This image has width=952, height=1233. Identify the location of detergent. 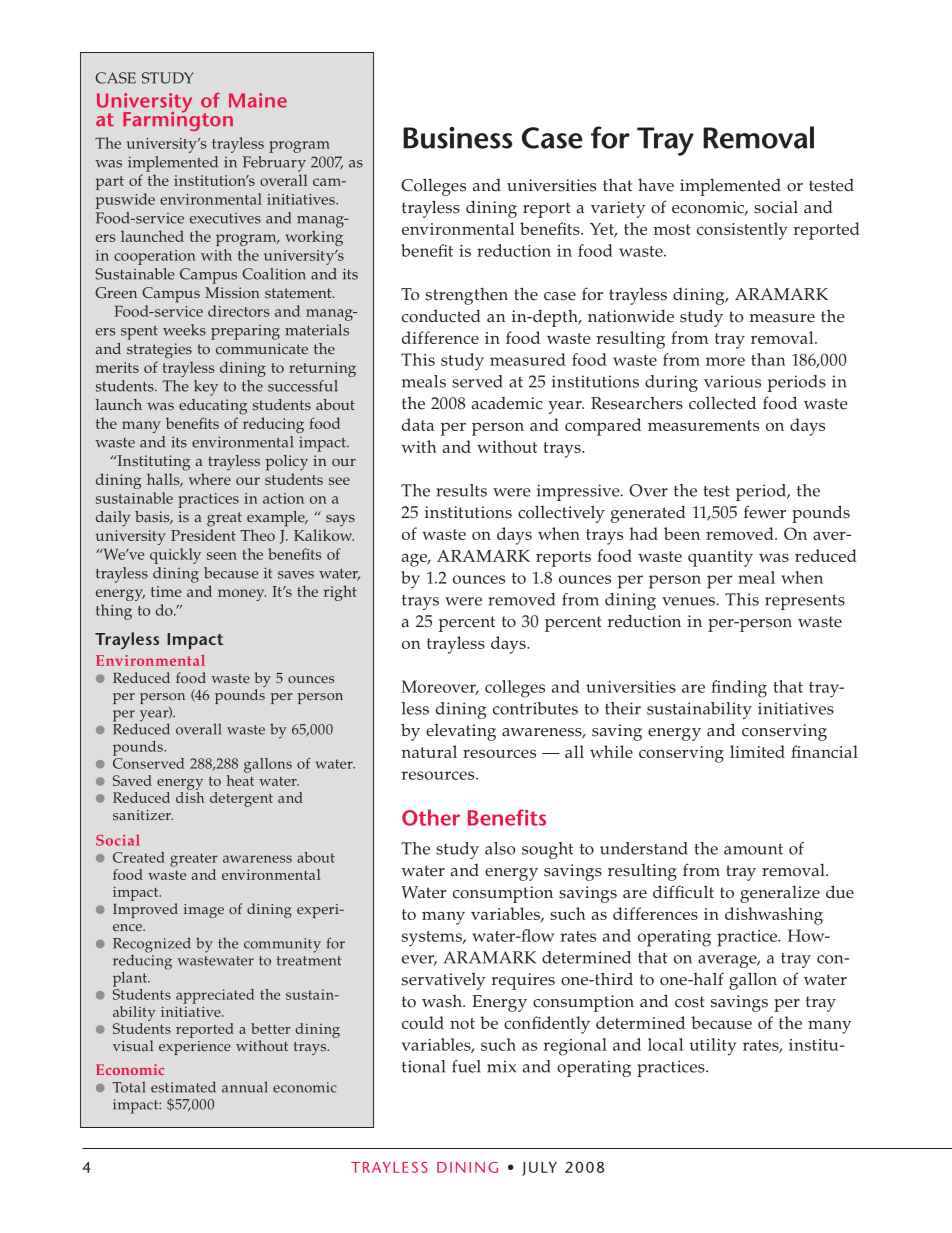
(241, 799).
